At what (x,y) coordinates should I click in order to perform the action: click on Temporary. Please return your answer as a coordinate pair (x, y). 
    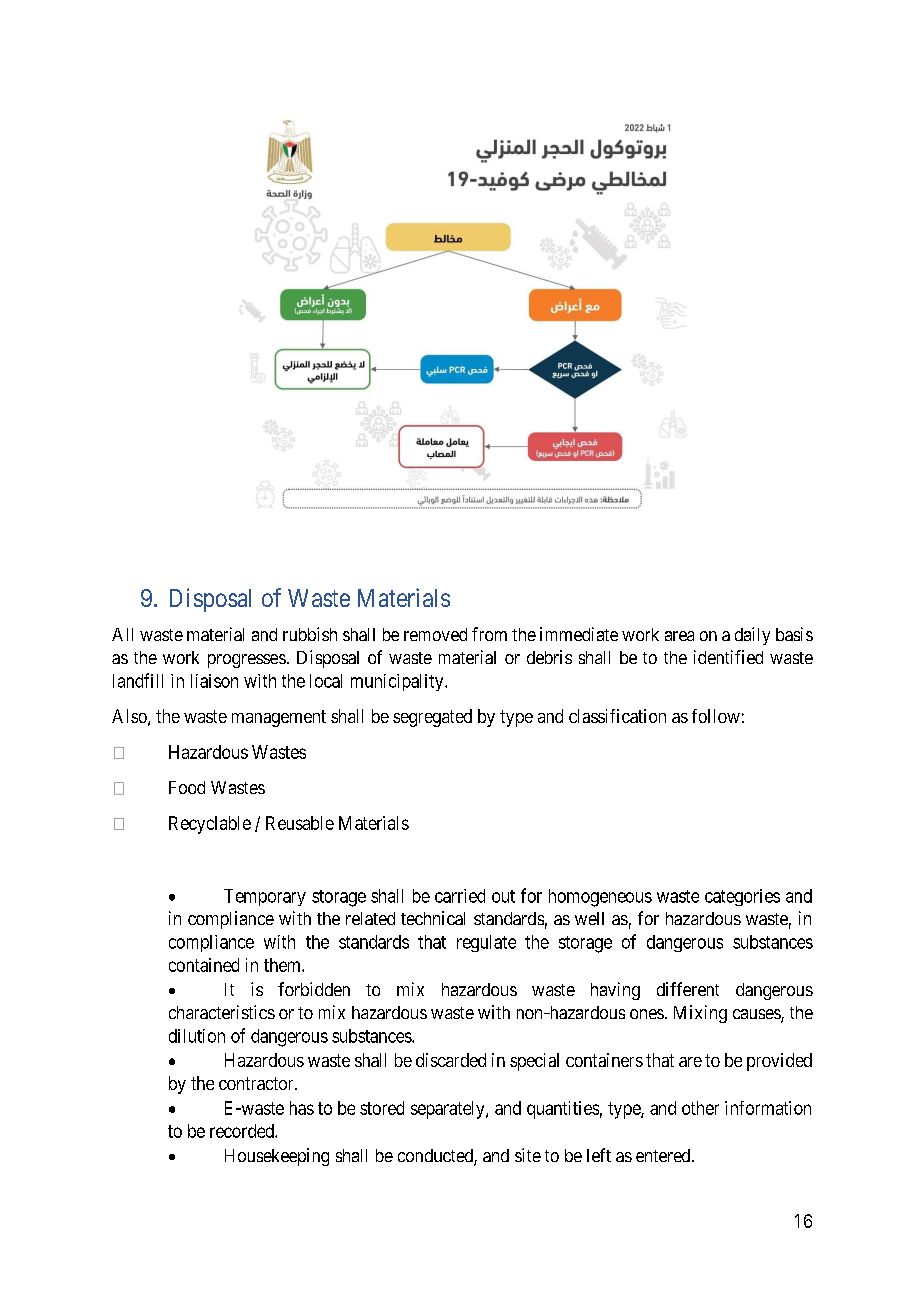
    Looking at the image, I should click on (265, 897).
